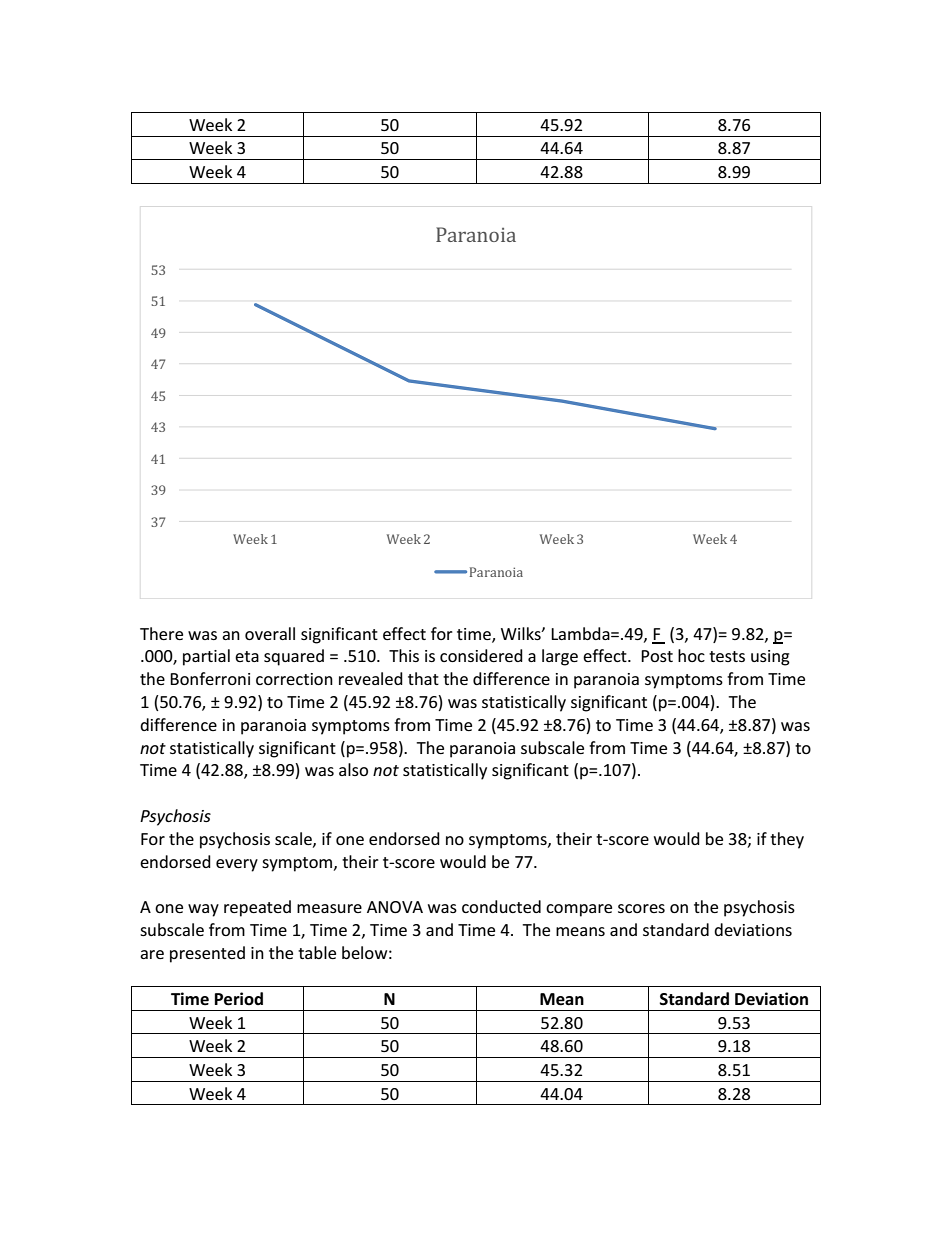  What do you see at coordinates (481, 655) in the screenshot?
I see `considered` at bounding box center [481, 655].
